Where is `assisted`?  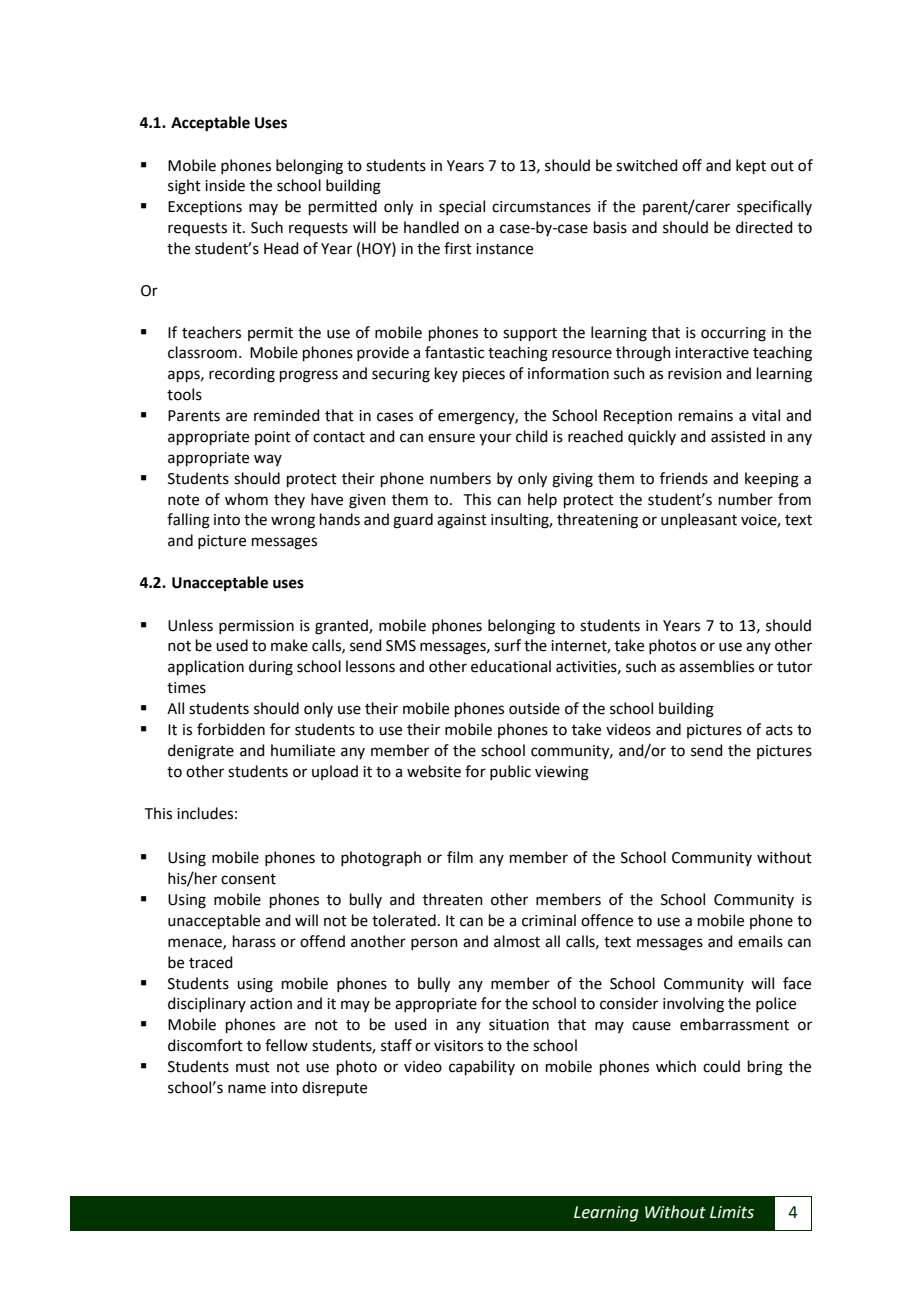
assisted is located at coordinates (738, 436).
